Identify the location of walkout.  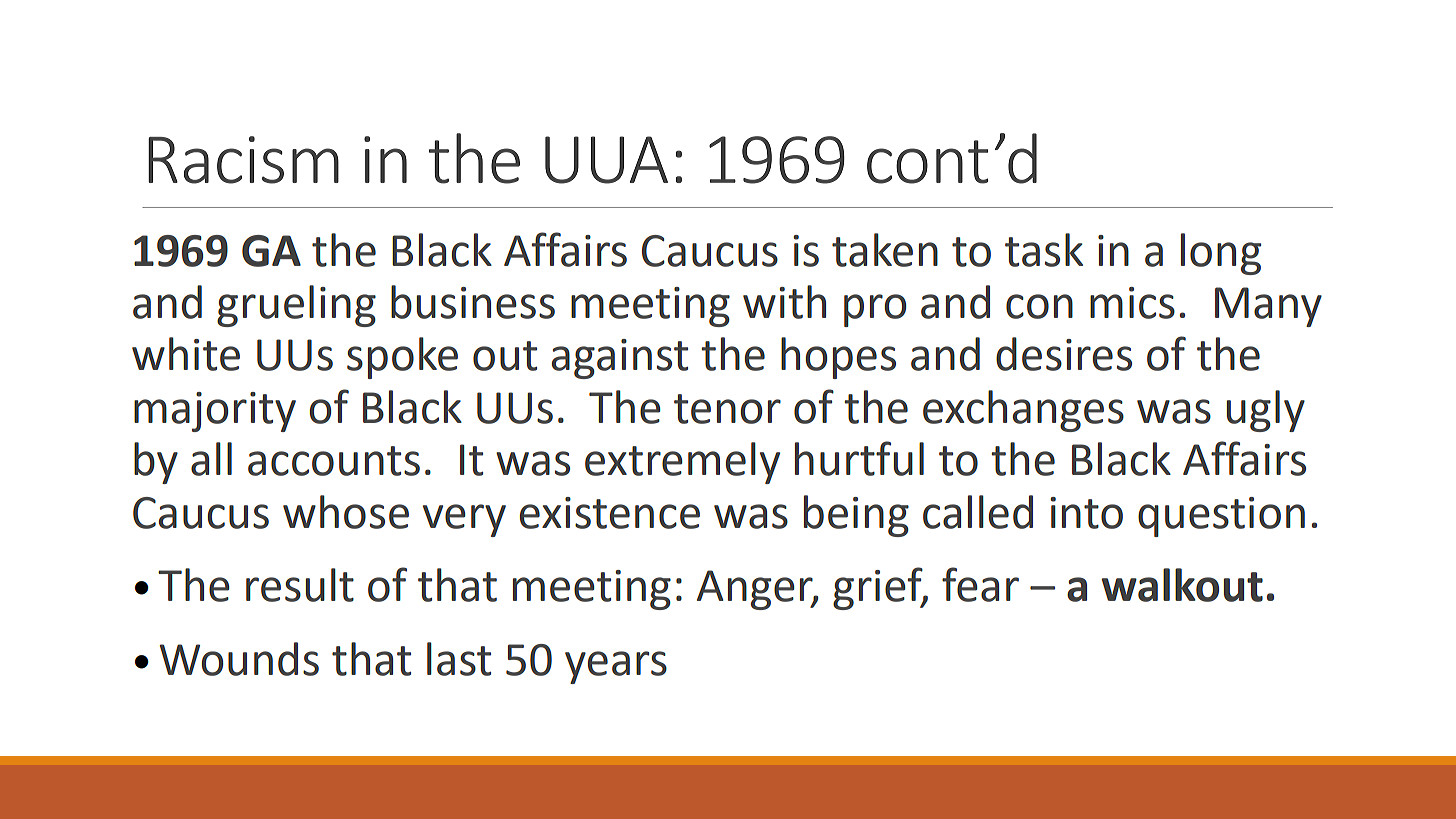
(1182, 585).
